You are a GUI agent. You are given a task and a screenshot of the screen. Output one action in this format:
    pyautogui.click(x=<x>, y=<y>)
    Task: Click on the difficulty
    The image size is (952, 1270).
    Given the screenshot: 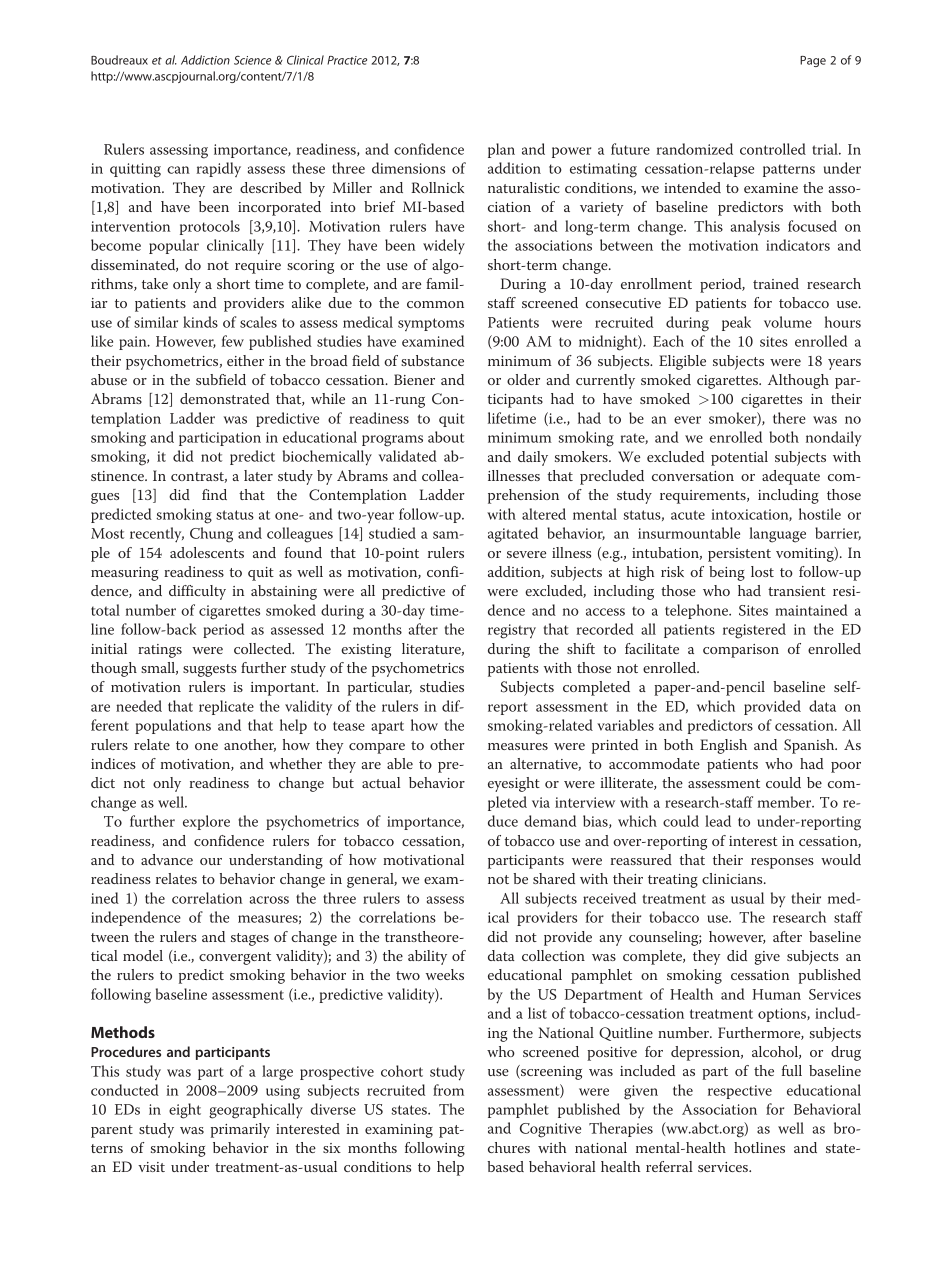 What is the action you would take?
    pyautogui.click(x=197, y=592)
